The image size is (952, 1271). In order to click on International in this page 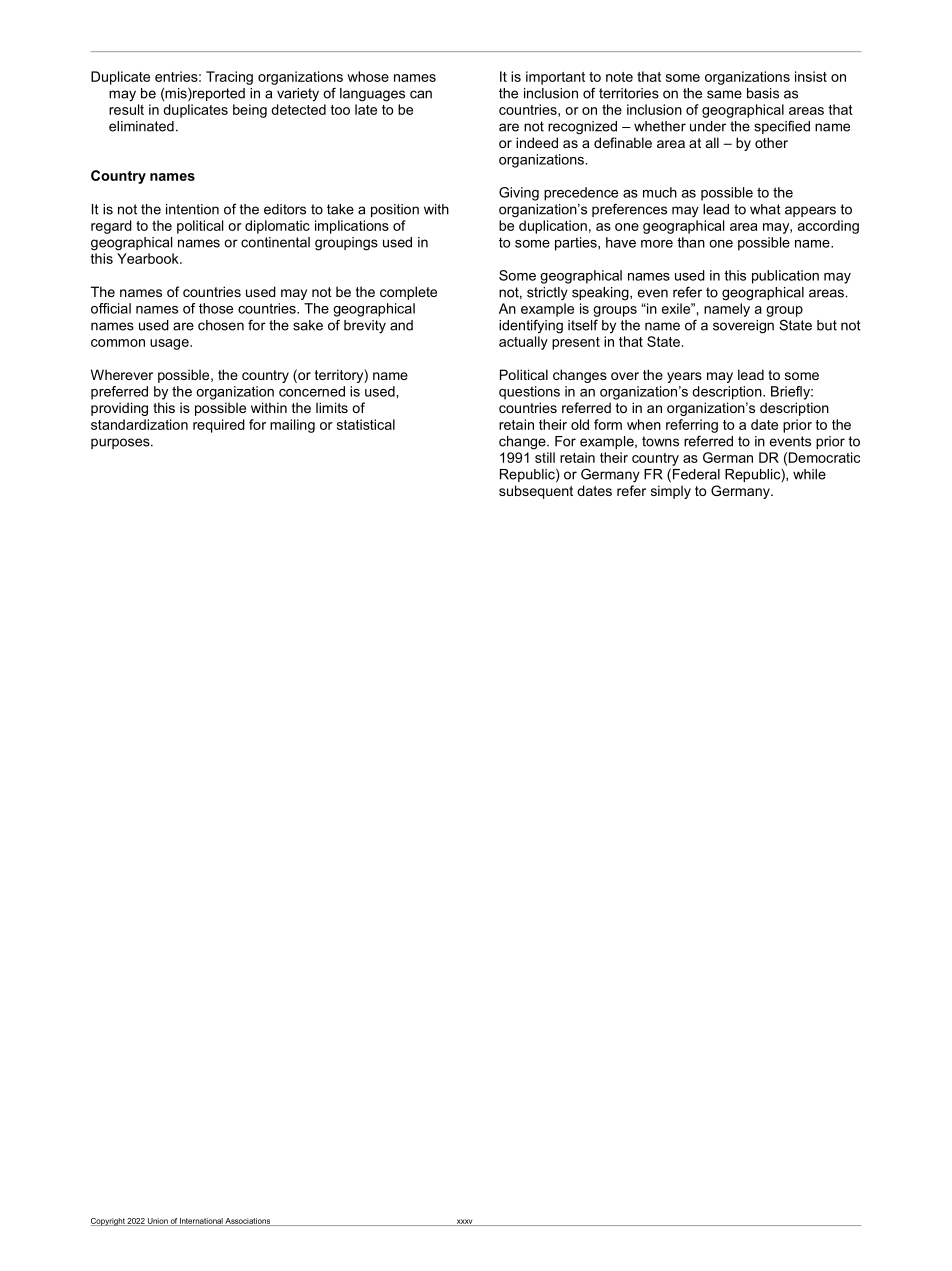, I will do `click(201, 1222)`.
